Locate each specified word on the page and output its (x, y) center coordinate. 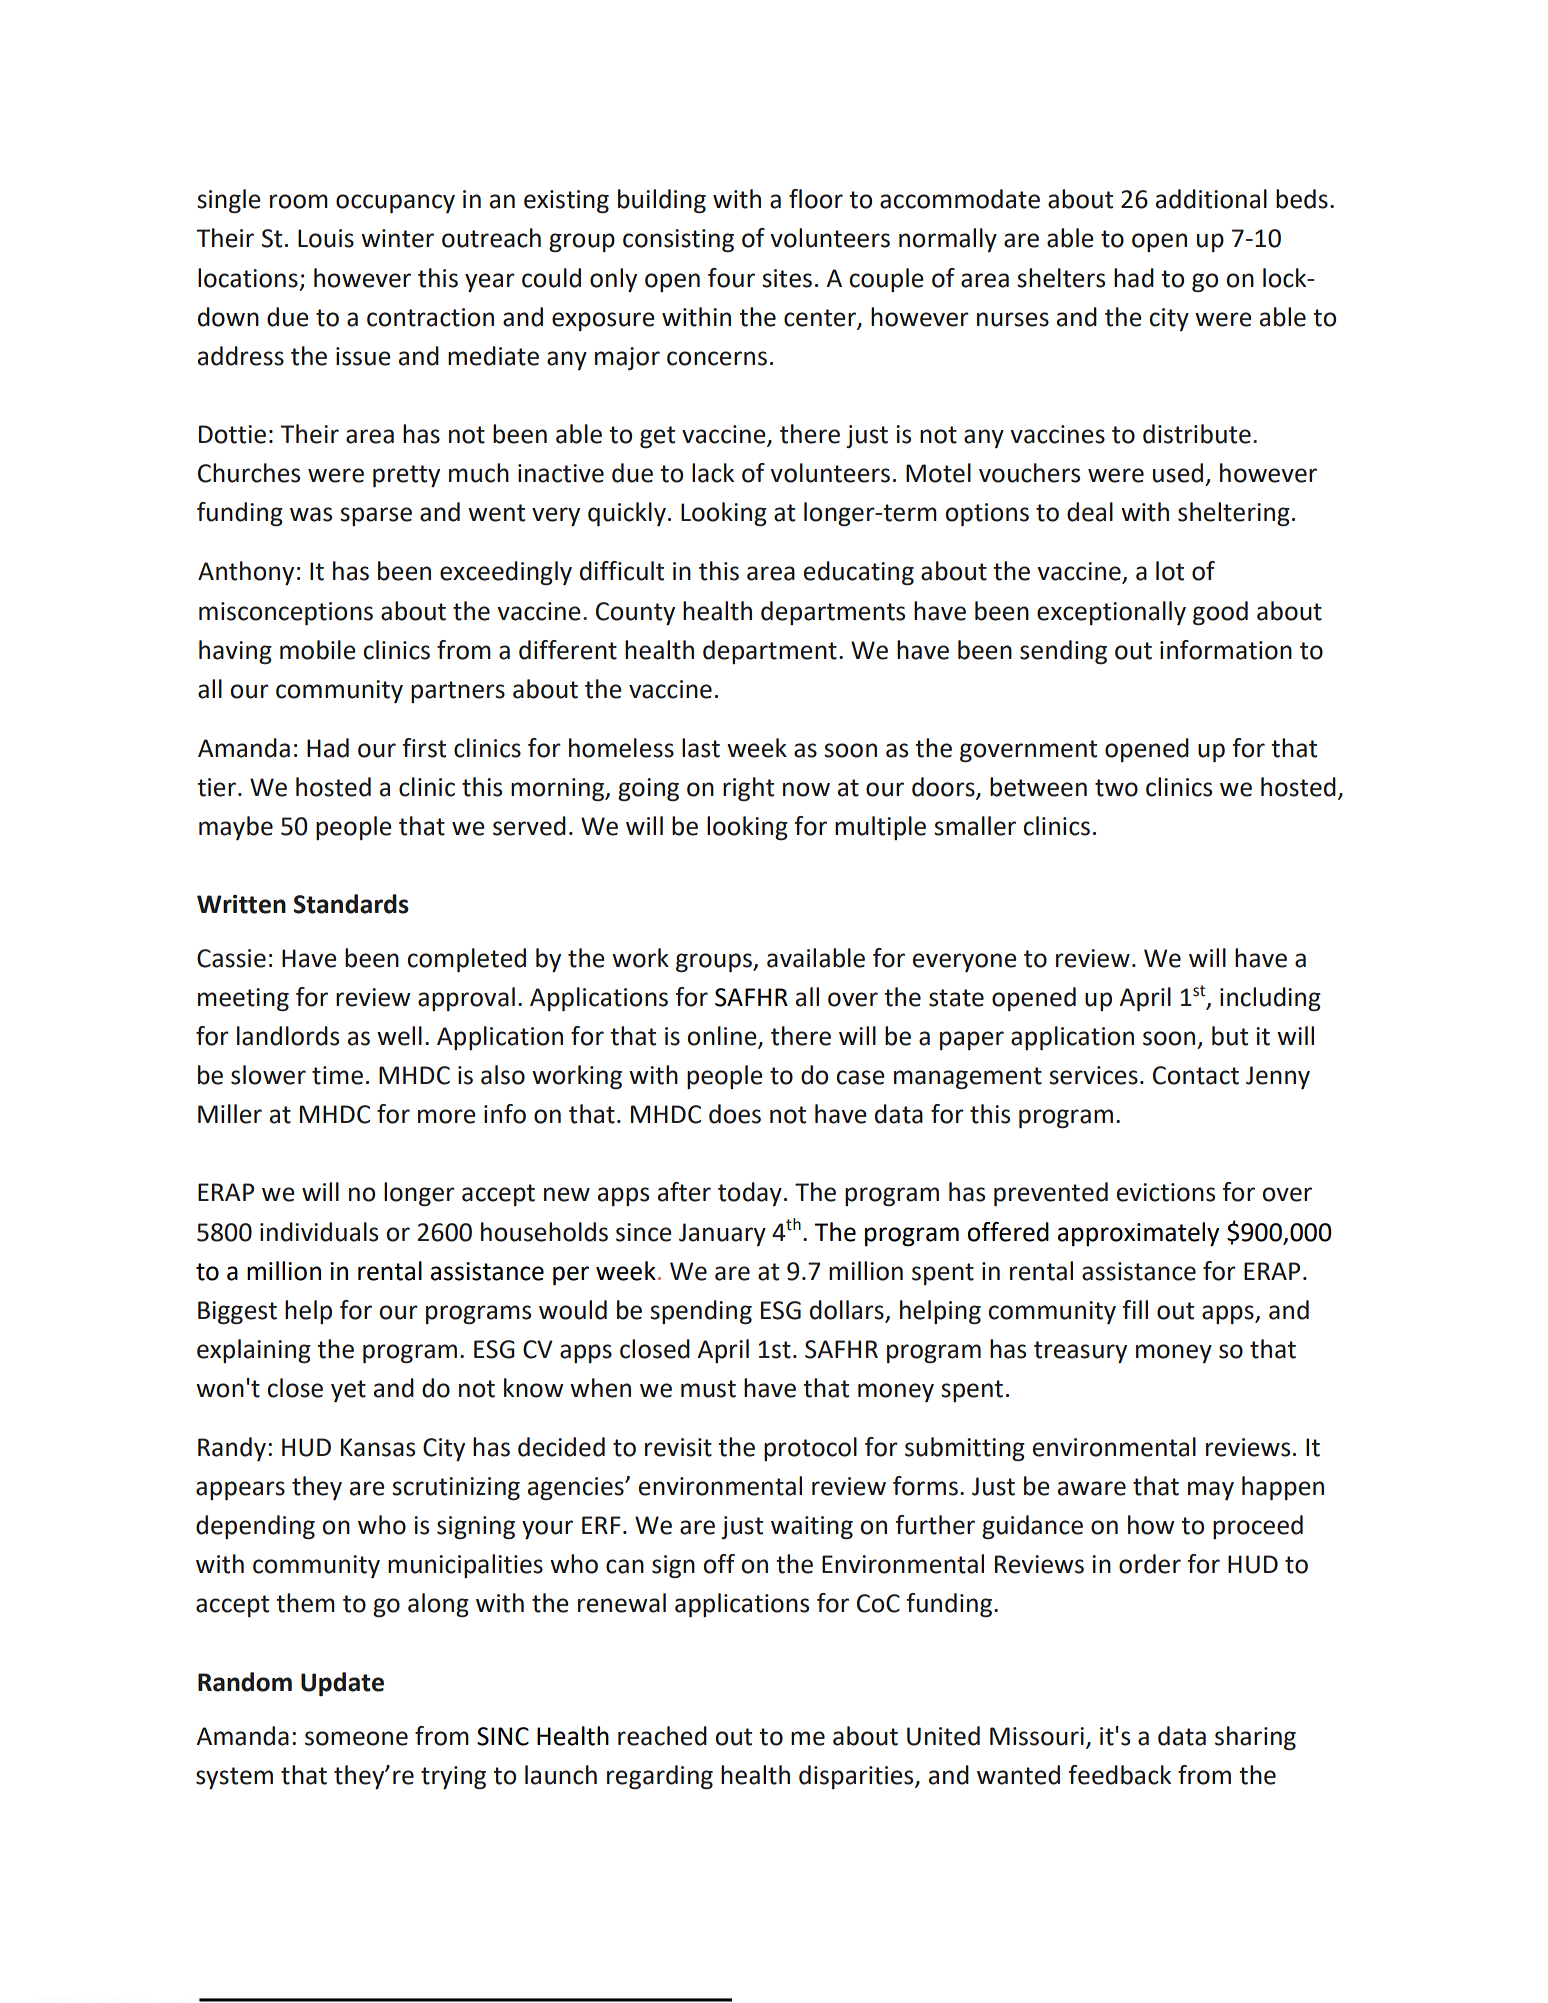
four (731, 278)
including (1270, 999)
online (723, 1037)
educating (859, 573)
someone (356, 1738)
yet (348, 1391)
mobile (318, 650)
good (1220, 613)
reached (662, 1736)
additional (1211, 199)
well (399, 1036)
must (708, 1389)
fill (1135, 1309)
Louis (326, 238)
